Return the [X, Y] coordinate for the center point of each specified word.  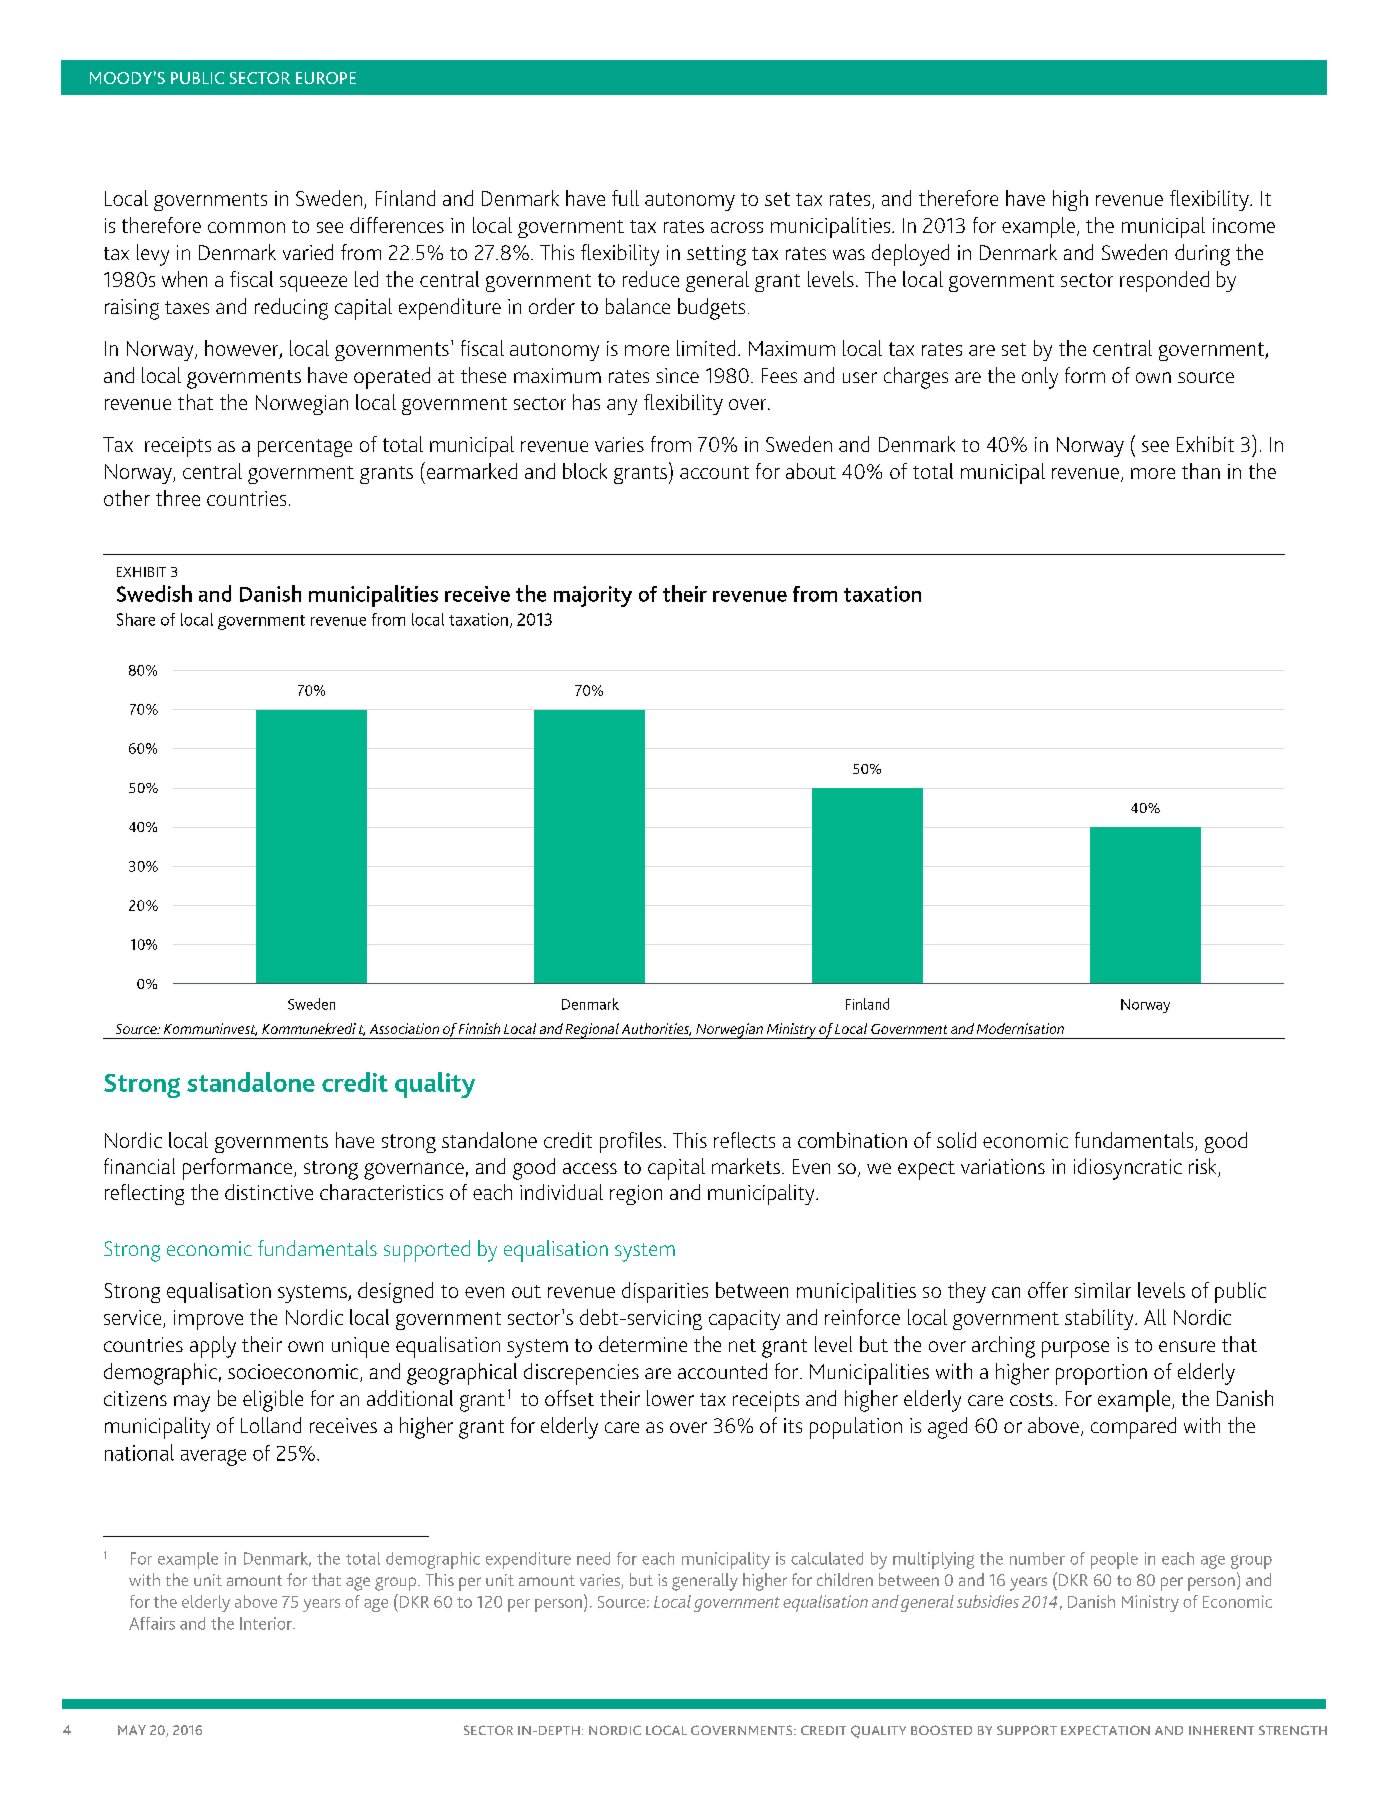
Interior [267, 1623]
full [625, 198]
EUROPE [326, 78]
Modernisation [1020, 1028]
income [1244, 225]
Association [404, 1028]
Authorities [656, 1029]
